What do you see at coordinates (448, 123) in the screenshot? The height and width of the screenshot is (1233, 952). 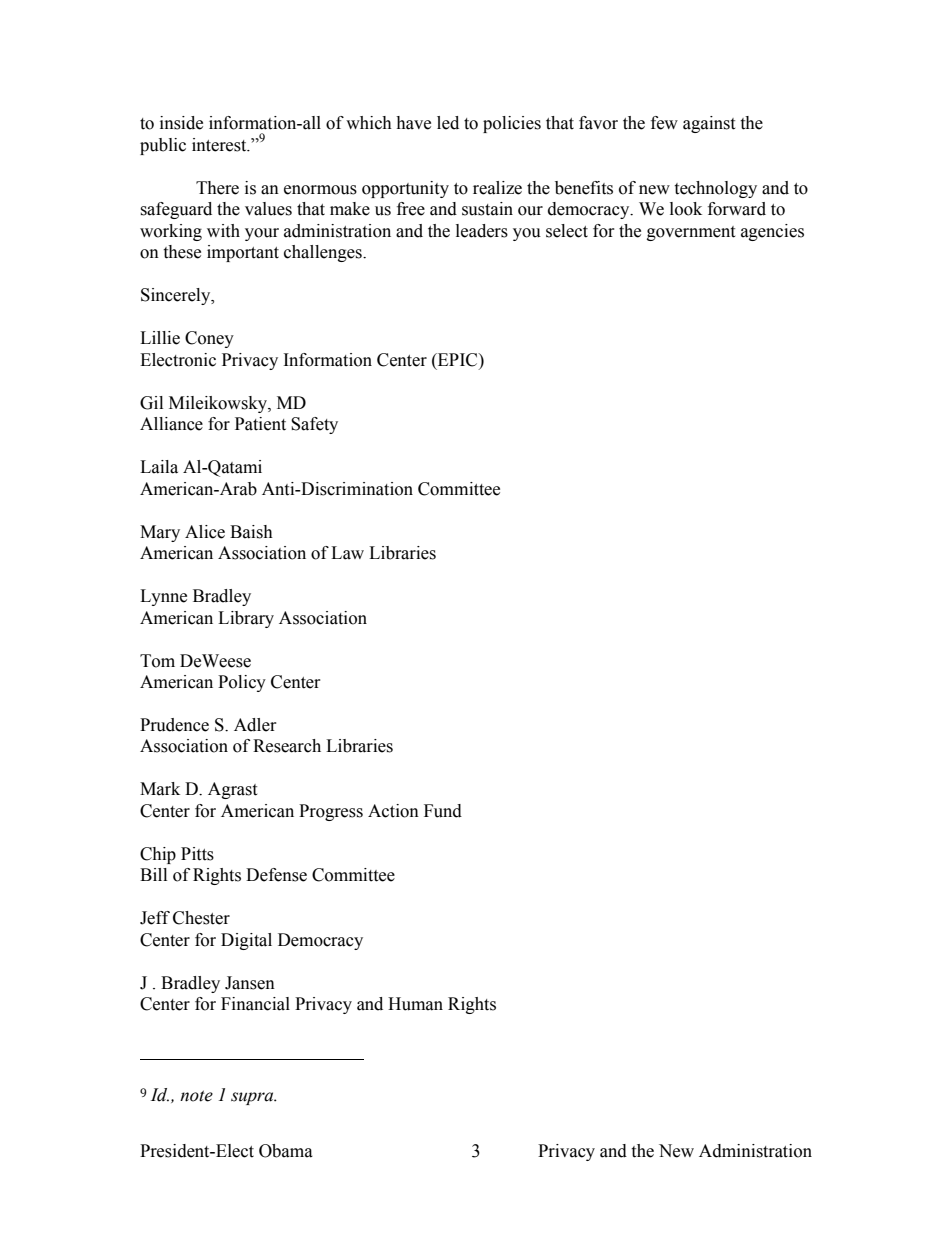 I see `led` at bounding box center [448, 123].
